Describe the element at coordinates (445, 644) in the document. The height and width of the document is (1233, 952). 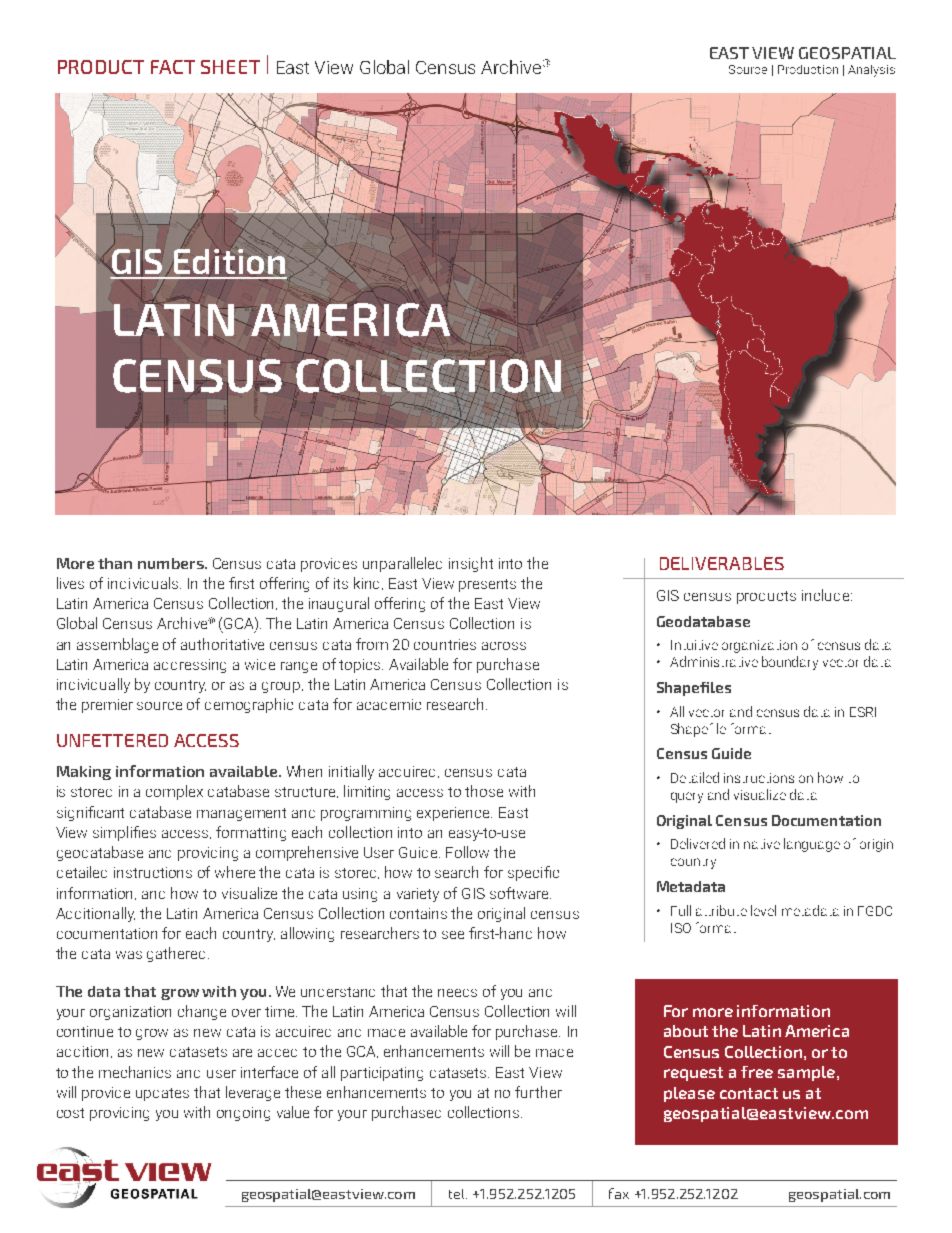
I see `countries` at that location.
